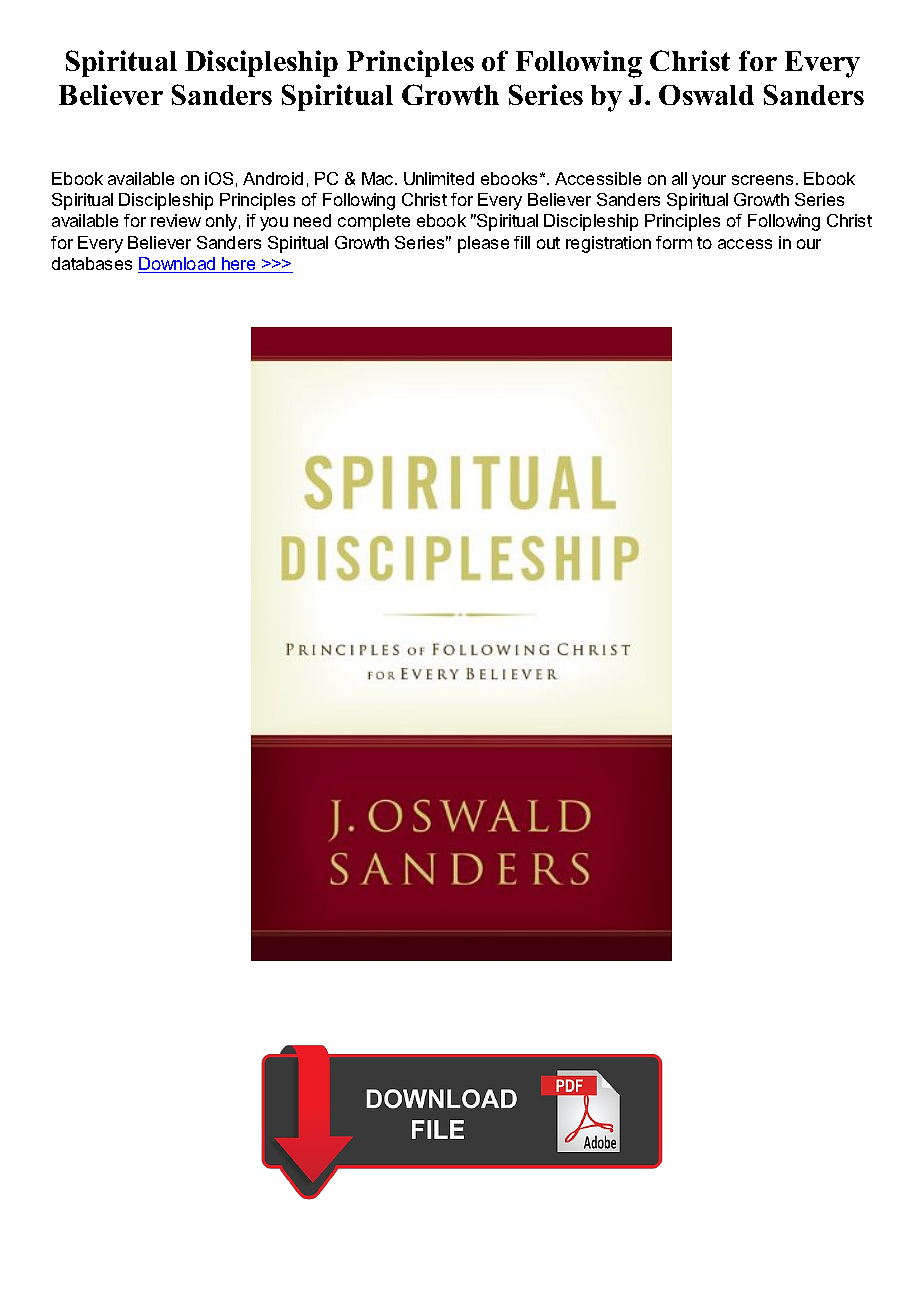 The width and height of the screenshot is (924, 1308). Describe the element at coordinates (273, 178) in the screenshot. I see `Android` at that location.
